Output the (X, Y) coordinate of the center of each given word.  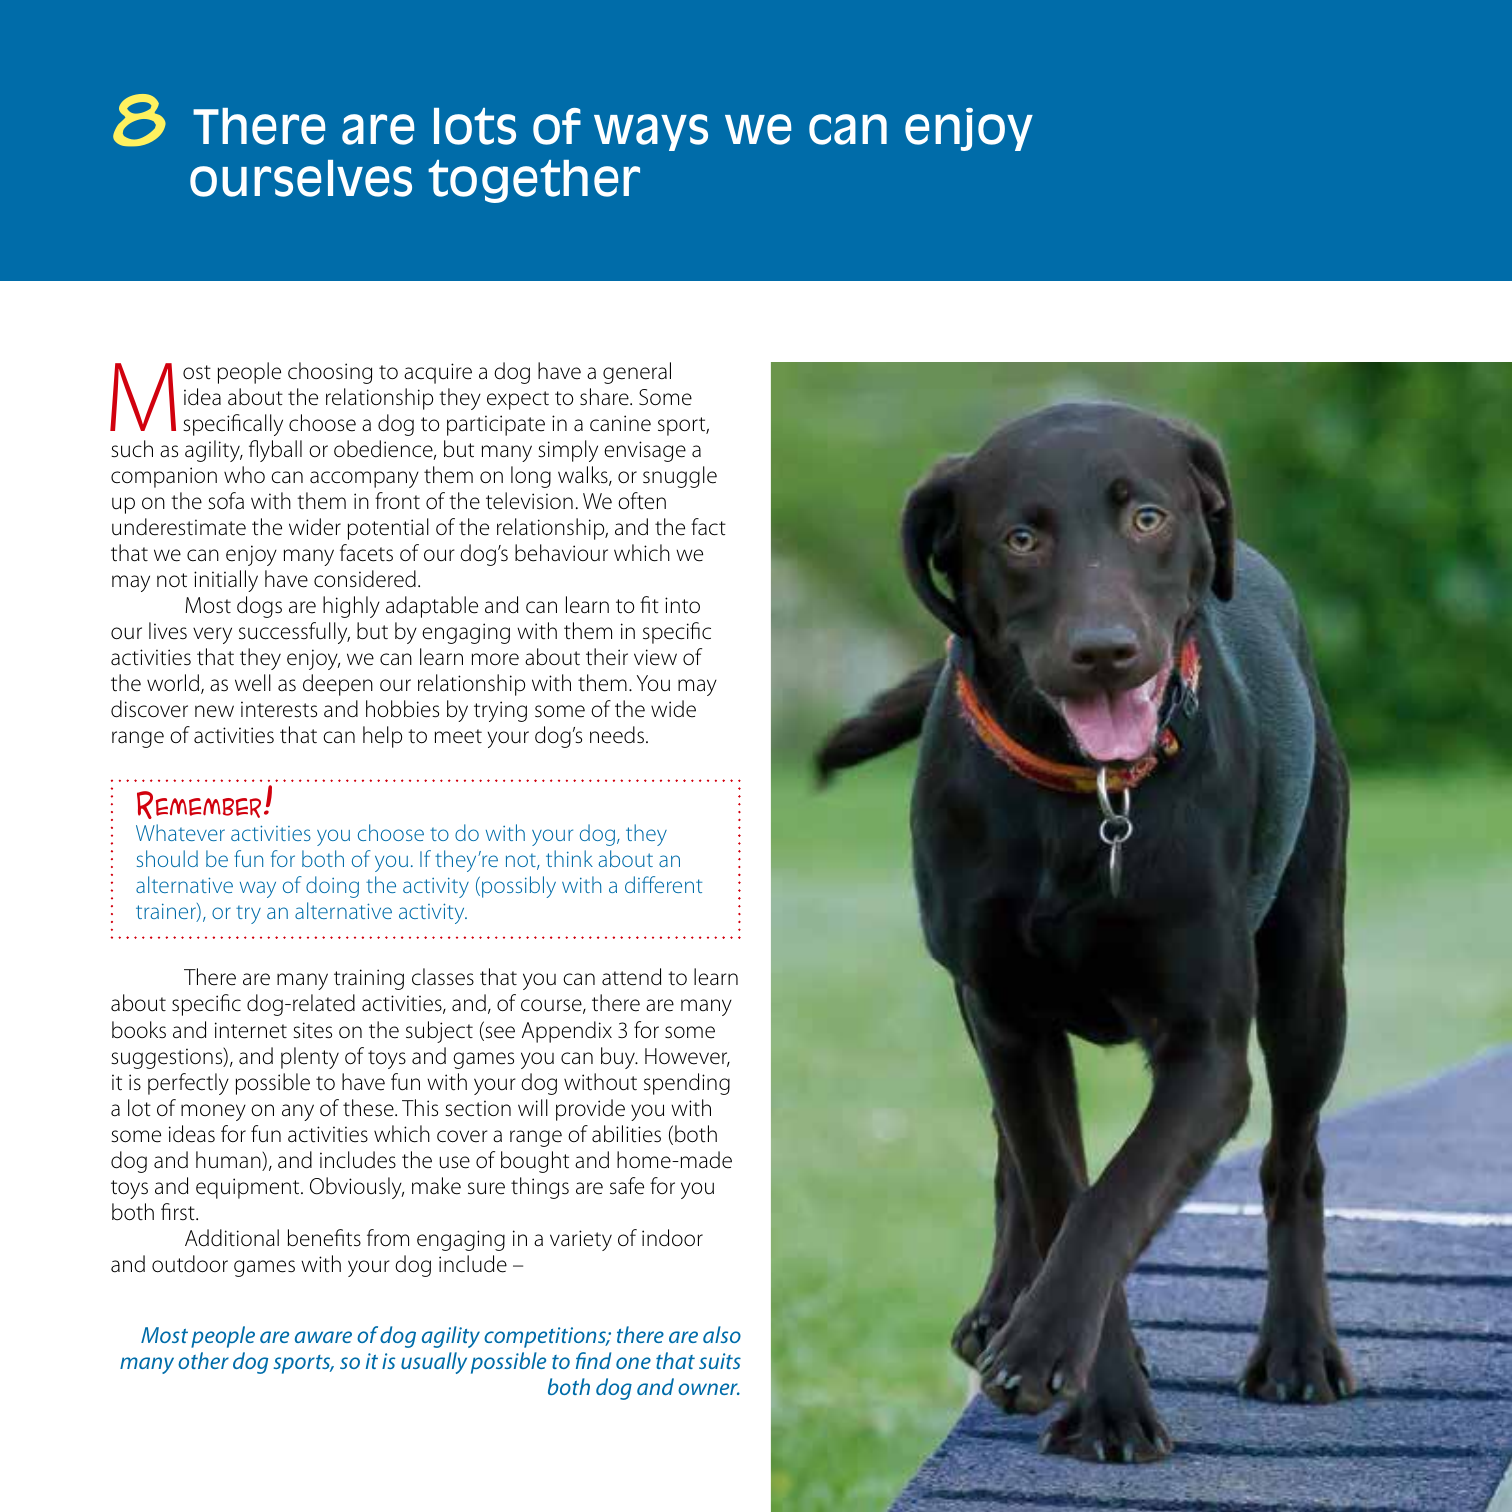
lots (475, 126)
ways (651, 132)
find (593, 1360)
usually (434, 1363)
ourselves (301, 178)
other (203, 1360)
